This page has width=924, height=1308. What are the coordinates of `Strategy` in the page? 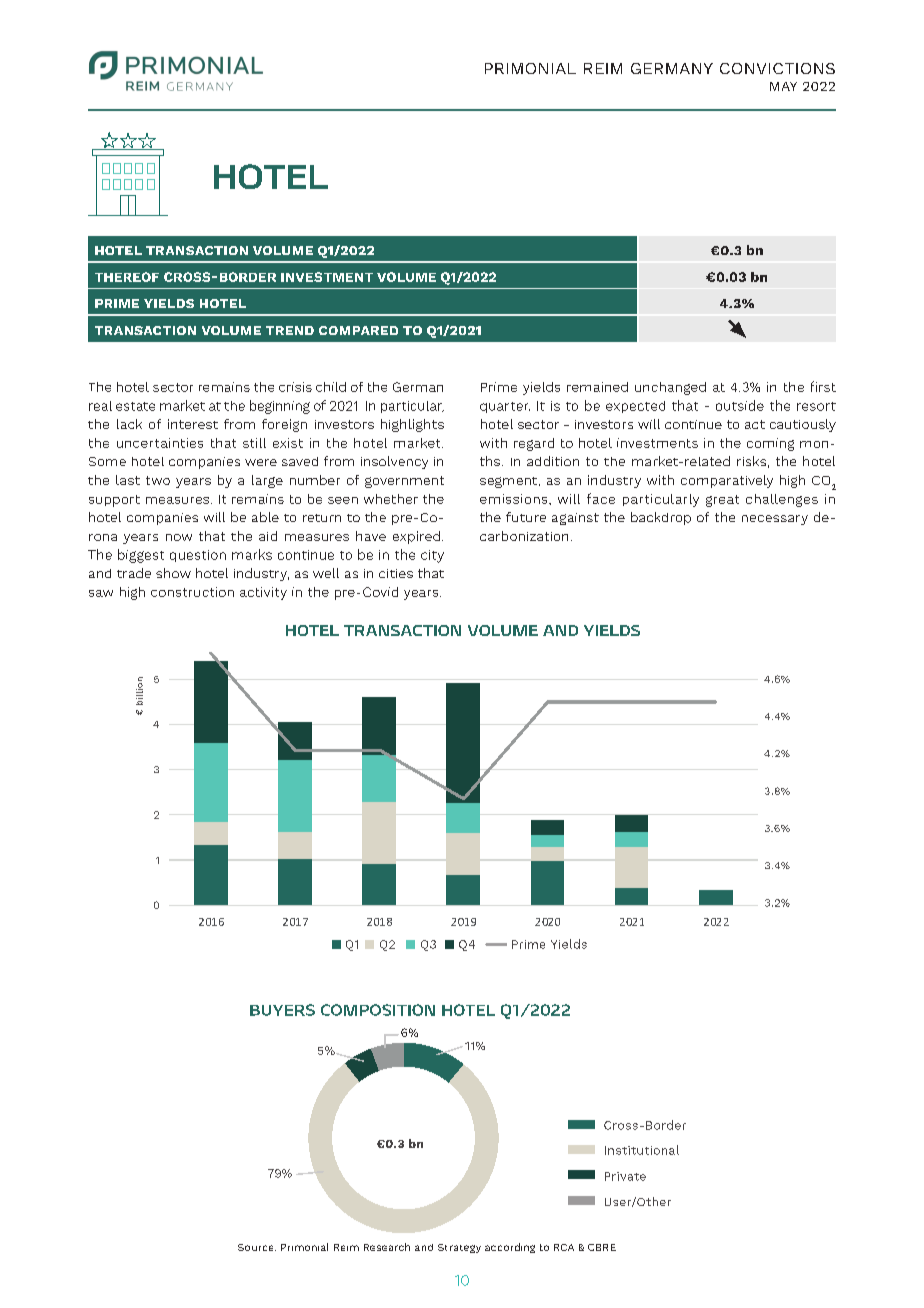 It's located at (459, 1248).
